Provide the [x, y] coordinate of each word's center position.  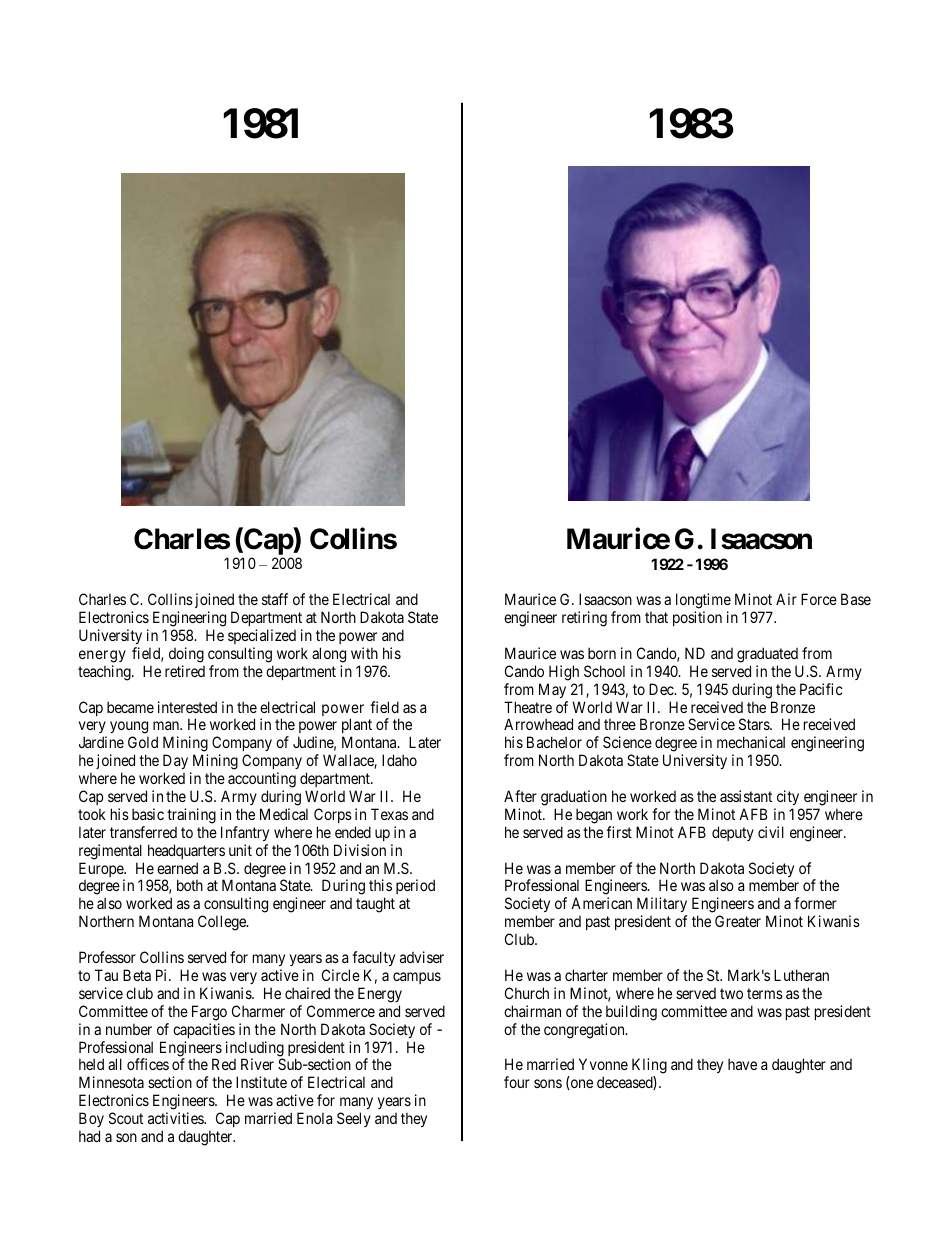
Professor [107, 957]
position [697, 618]
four [517, 1082]
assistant [746, 796]
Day [175, 761]
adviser [422, 957]
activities [176, 1118]
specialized [262, 636]
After [520, 796]
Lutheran [801, 975]
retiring [584, 619]
